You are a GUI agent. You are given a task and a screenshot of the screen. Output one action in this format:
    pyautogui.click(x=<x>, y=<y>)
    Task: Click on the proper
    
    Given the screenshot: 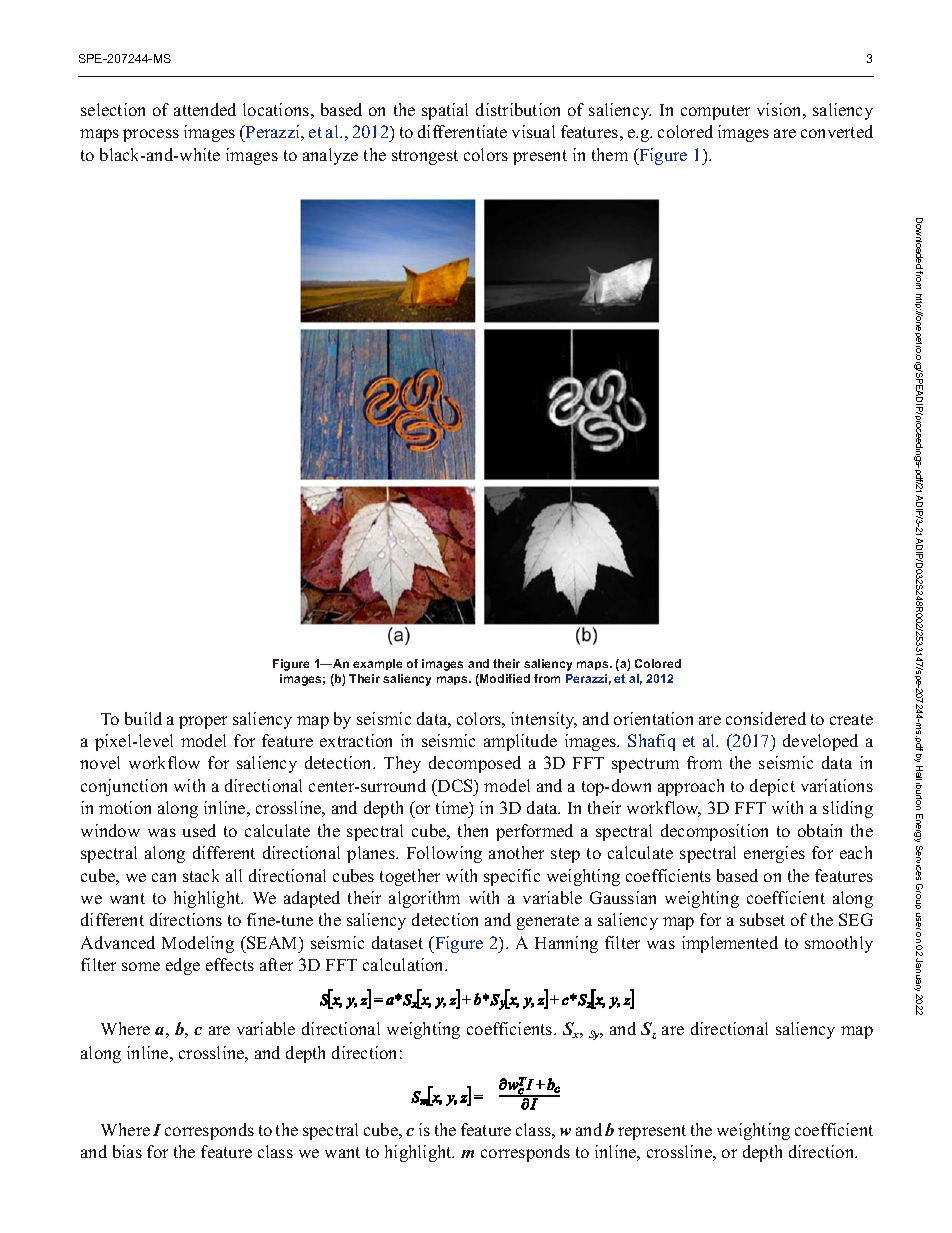 What is the action you would take?
    pyautogui.click(x=203, y=722)
